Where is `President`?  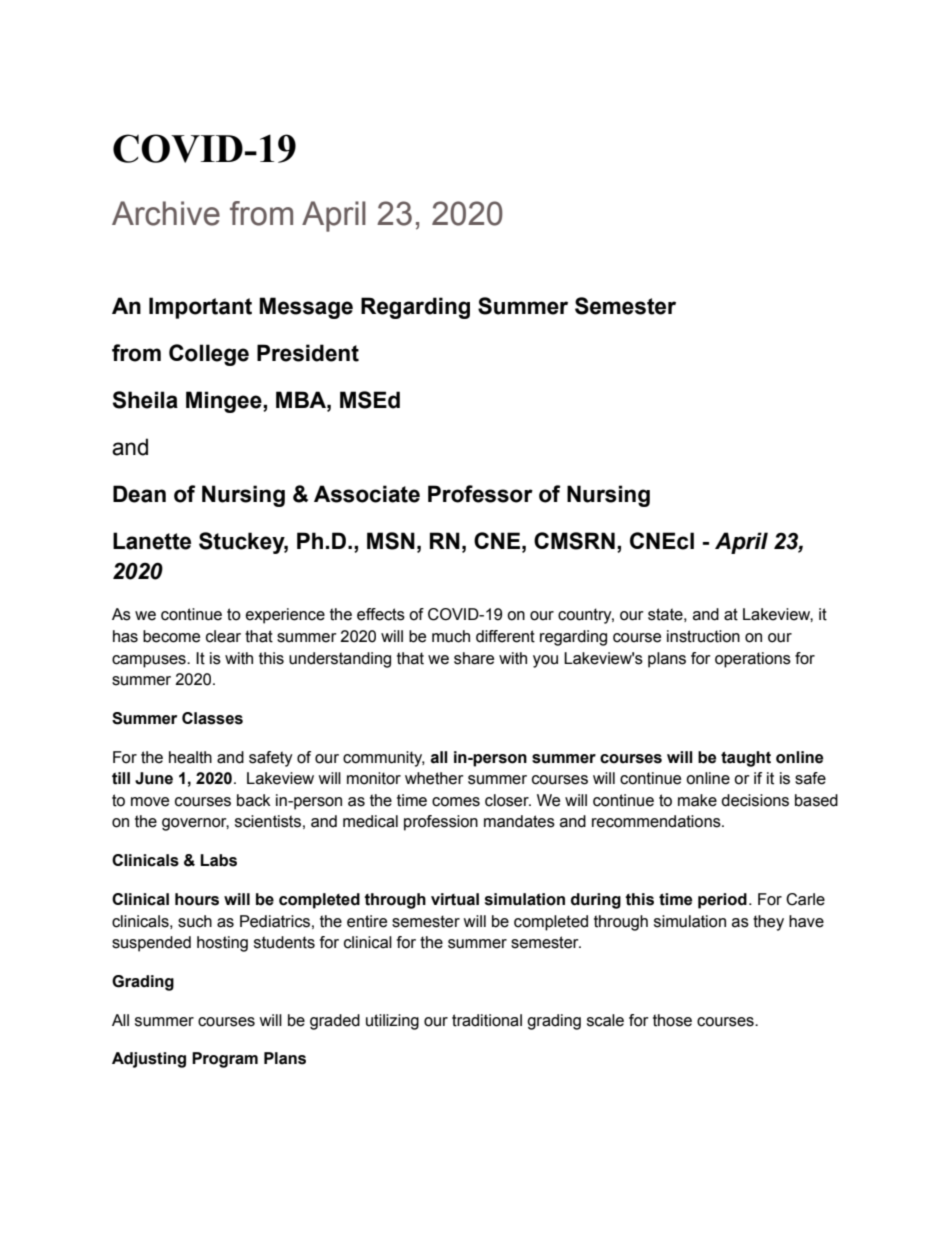
President is located at coordinates (308, 353).
